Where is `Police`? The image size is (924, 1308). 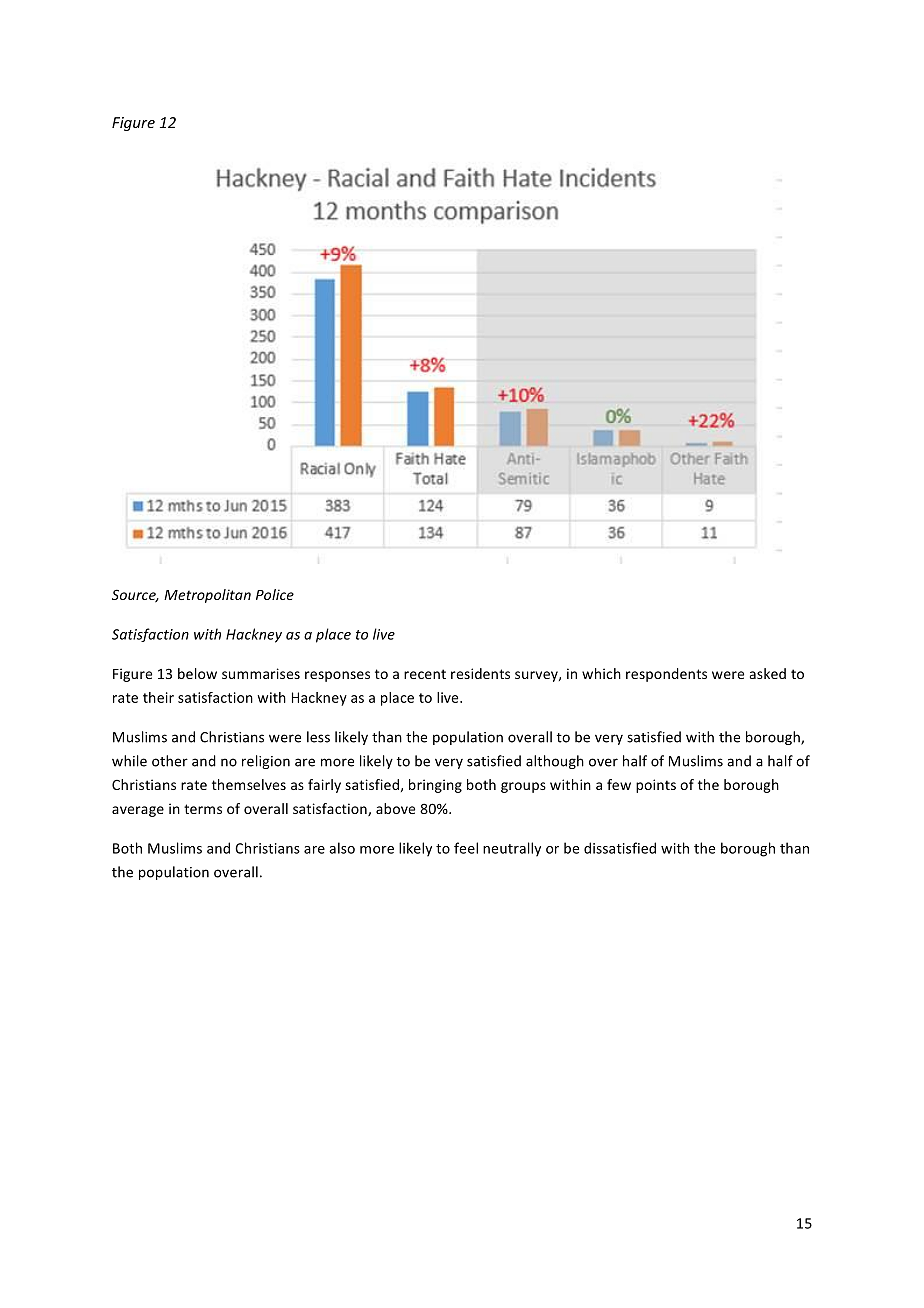 Police is located at coordinates (275, 594).
